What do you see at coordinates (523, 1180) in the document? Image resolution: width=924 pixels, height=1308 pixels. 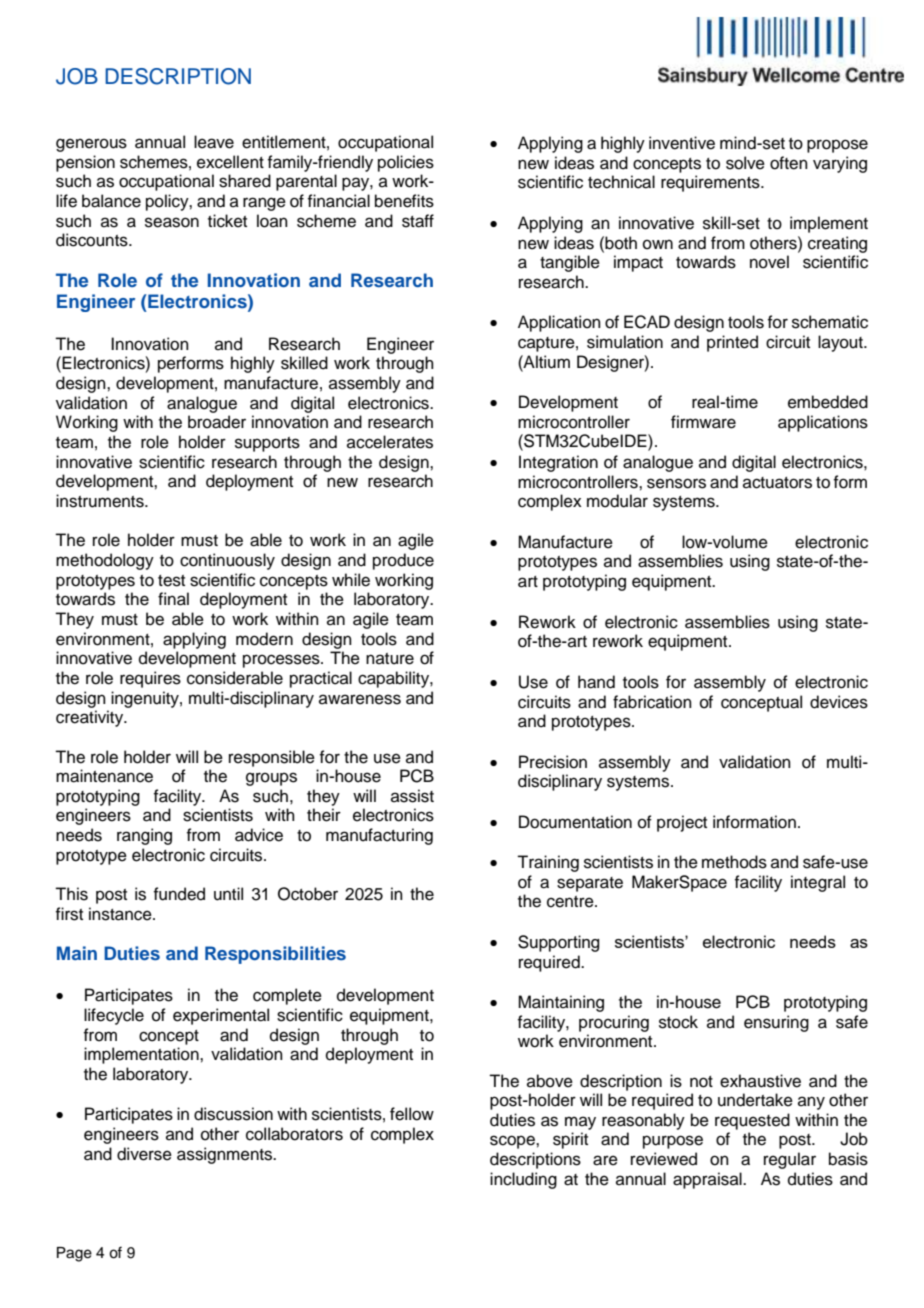 I see `including` at bounding box center [523, 1180].
